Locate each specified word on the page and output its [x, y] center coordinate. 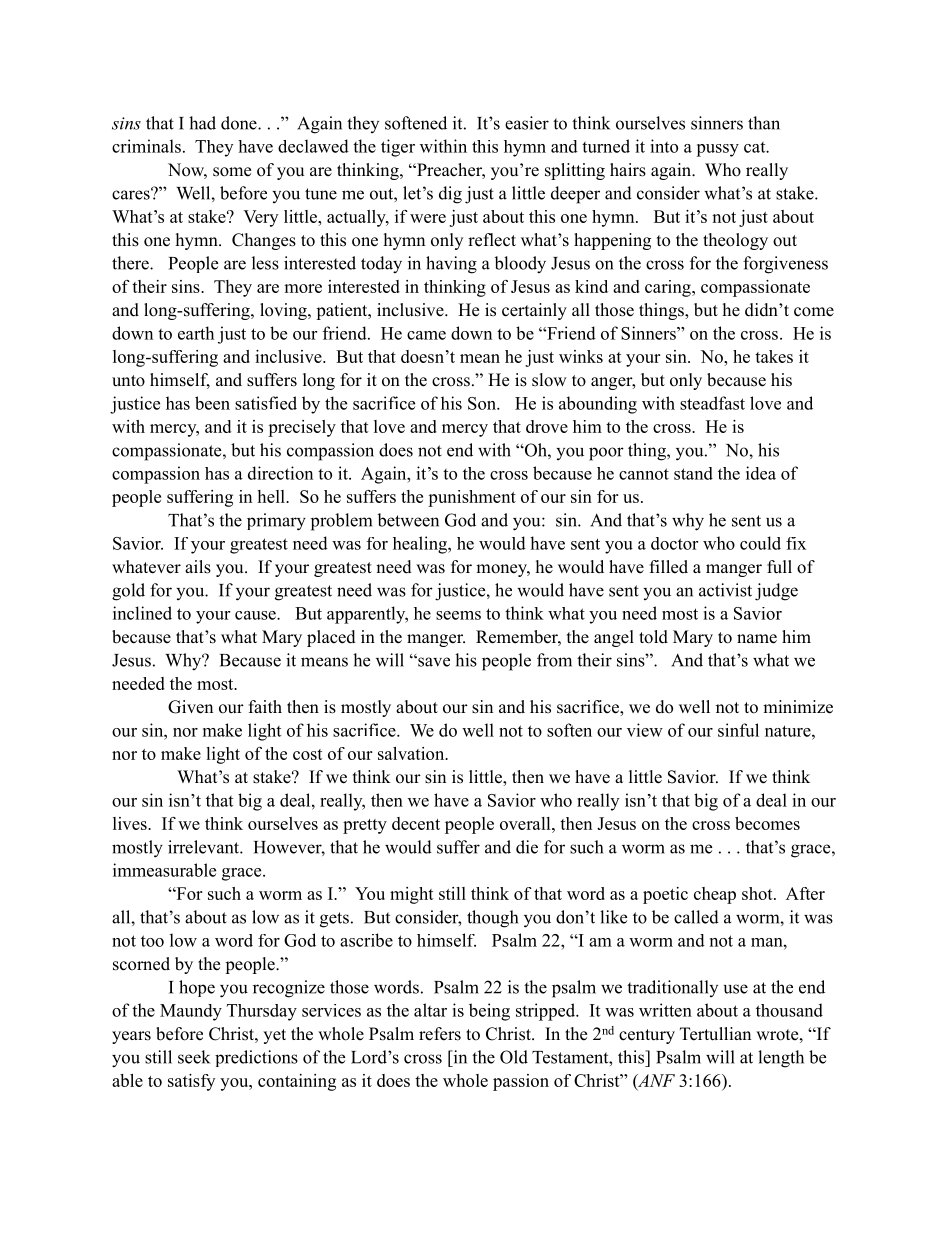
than [764, 123]
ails [198, 567]
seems [458, 615]
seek [194, 1057]
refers [440, 1034]
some [232, 172]
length [781, 1059]
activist [725, 590]
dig [450, 195]
